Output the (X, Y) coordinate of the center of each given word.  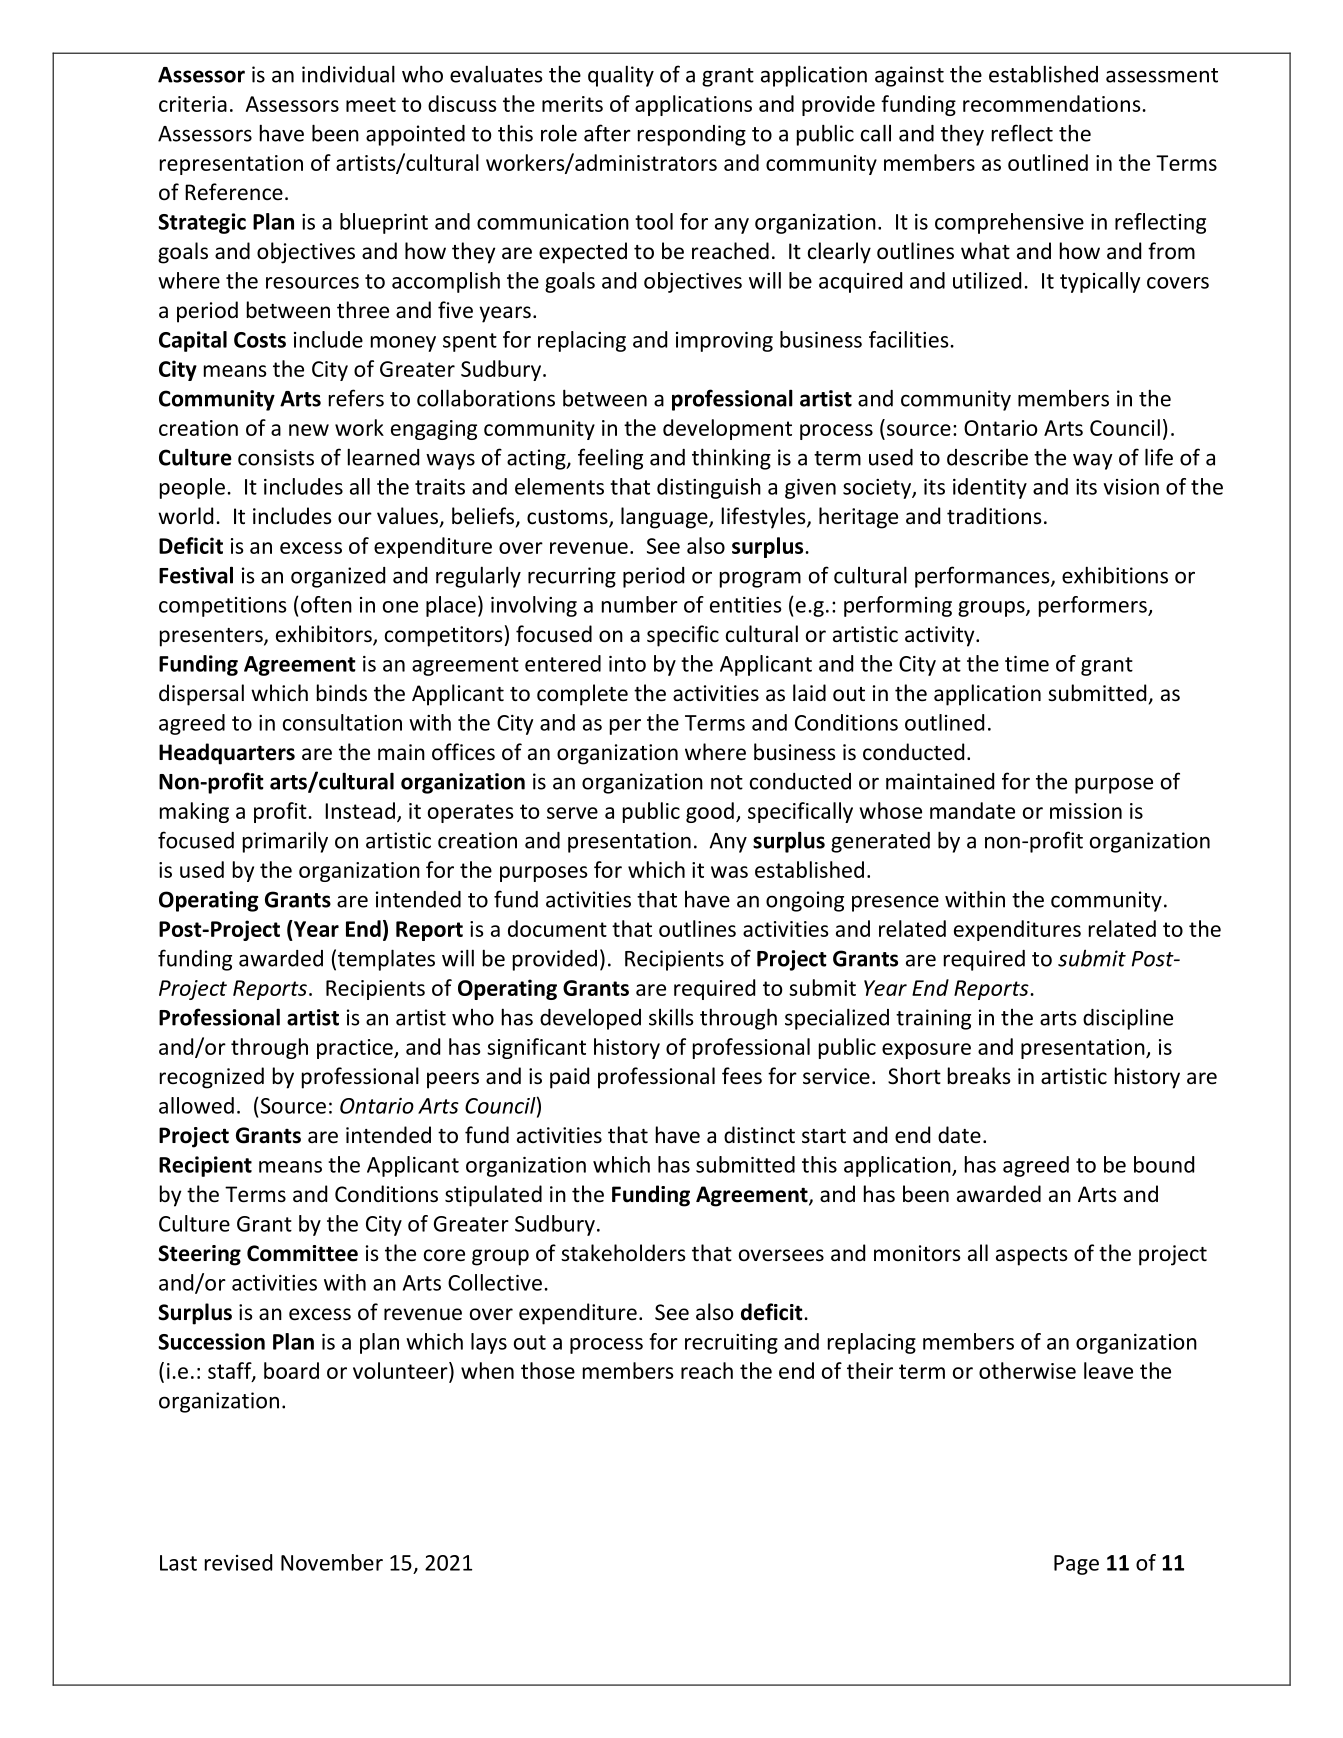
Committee (302, 1253)
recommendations (1053, 103)
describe (987, 457)
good (710, 812)
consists (276, 457)
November (332, 1562)
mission (1086, 811)
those (548, 1370)
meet (371, 104)
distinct (759, 1135)
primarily (285, 842)
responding (692, 135)
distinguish (709, 488)
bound (1164, 1164)
